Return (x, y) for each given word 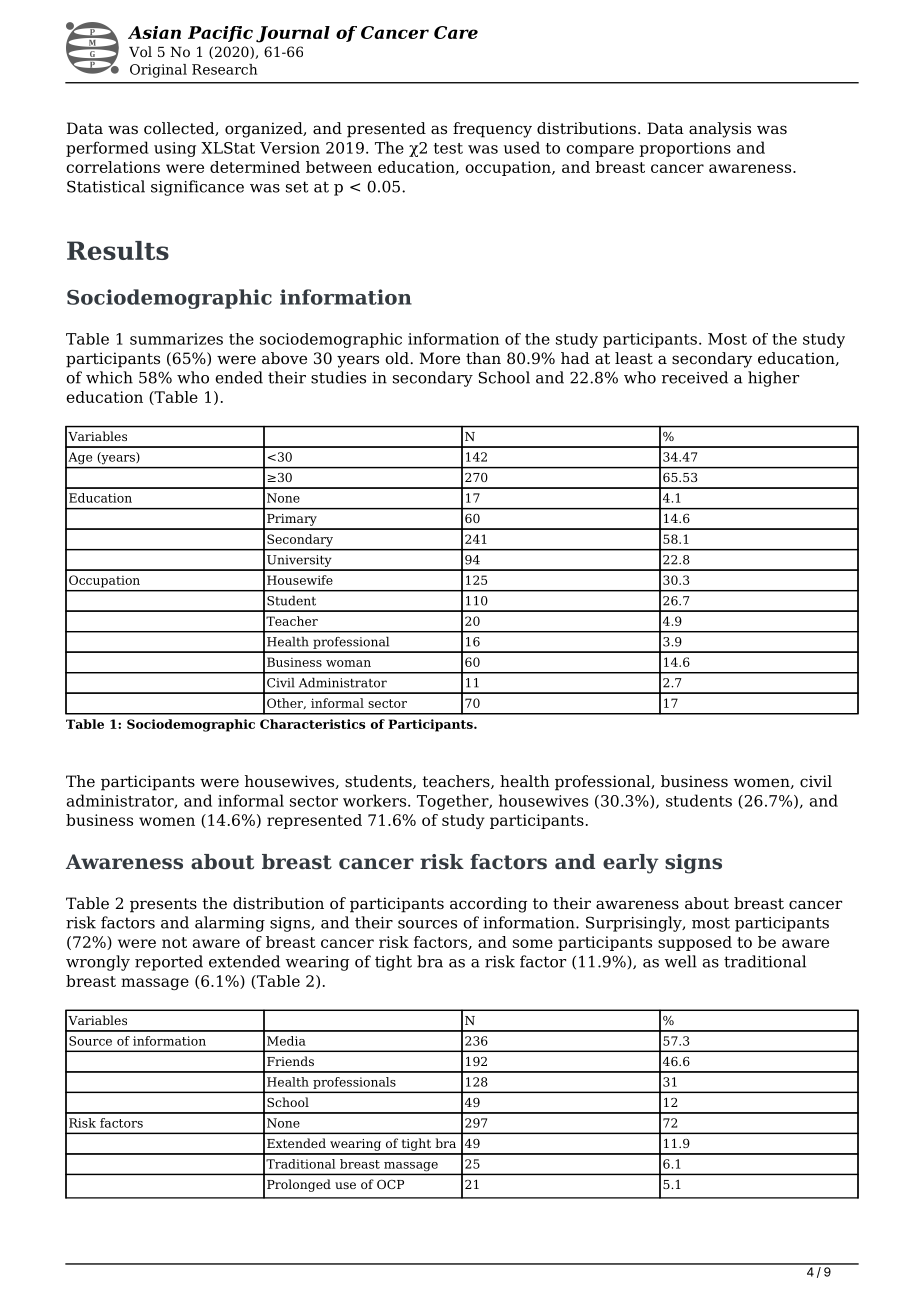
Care (456, 32)
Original (158, 71)
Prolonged (299, 1185)
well (680, 961)
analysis (720, 130)
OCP (390, 1184)
